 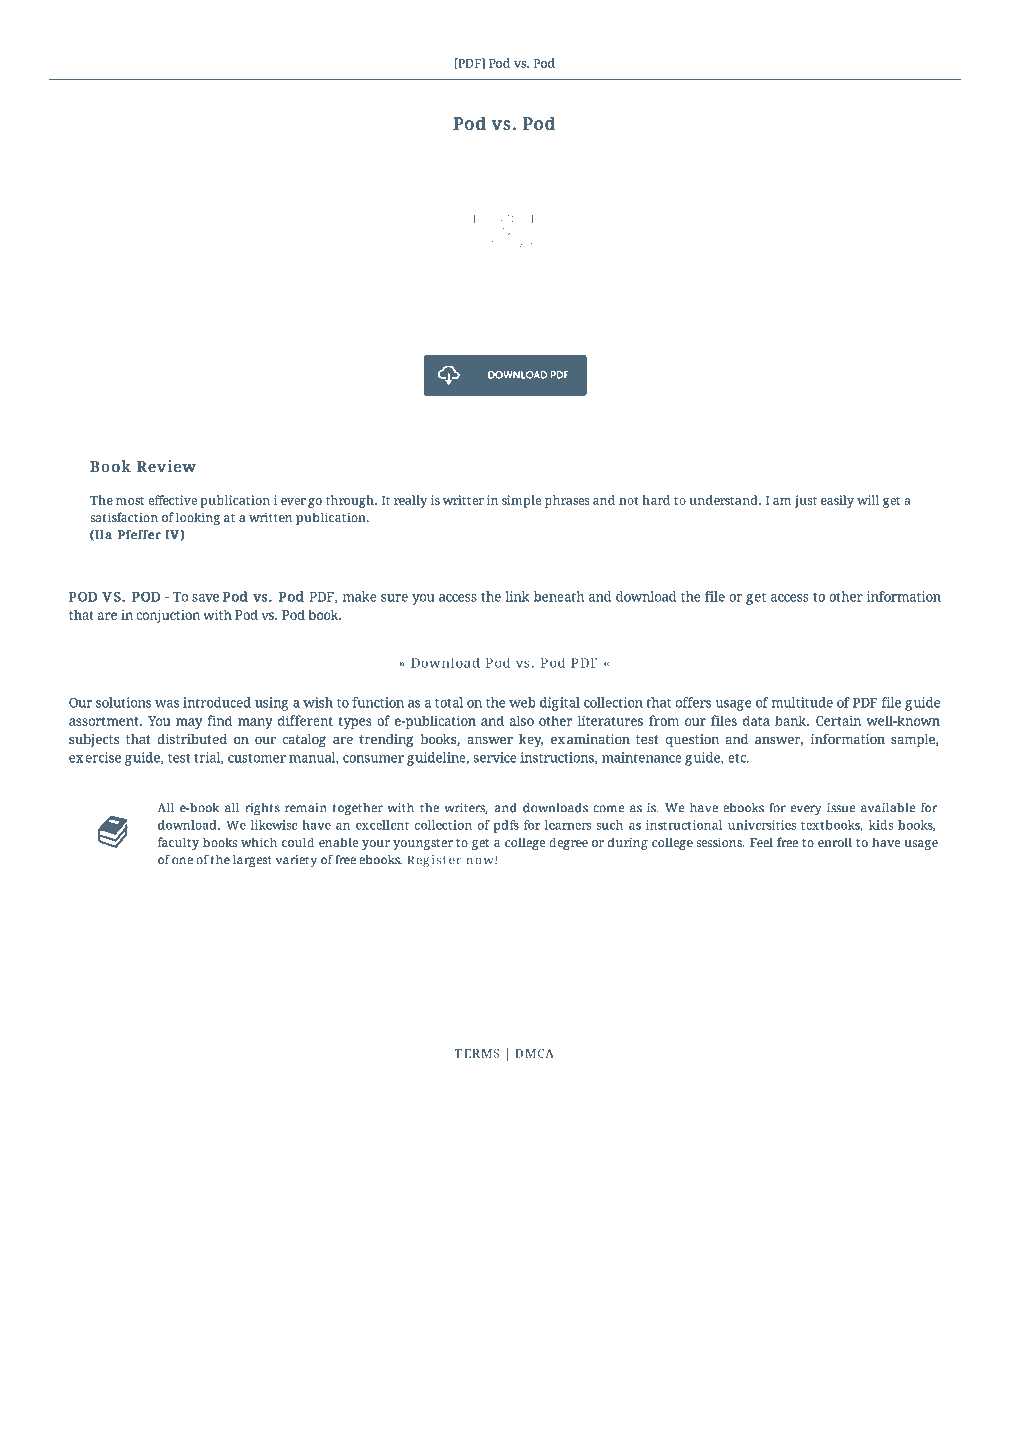 What do you see at coordinates (423, 844) in the image?
I see `youngster` at bounding box center [423, 844].
